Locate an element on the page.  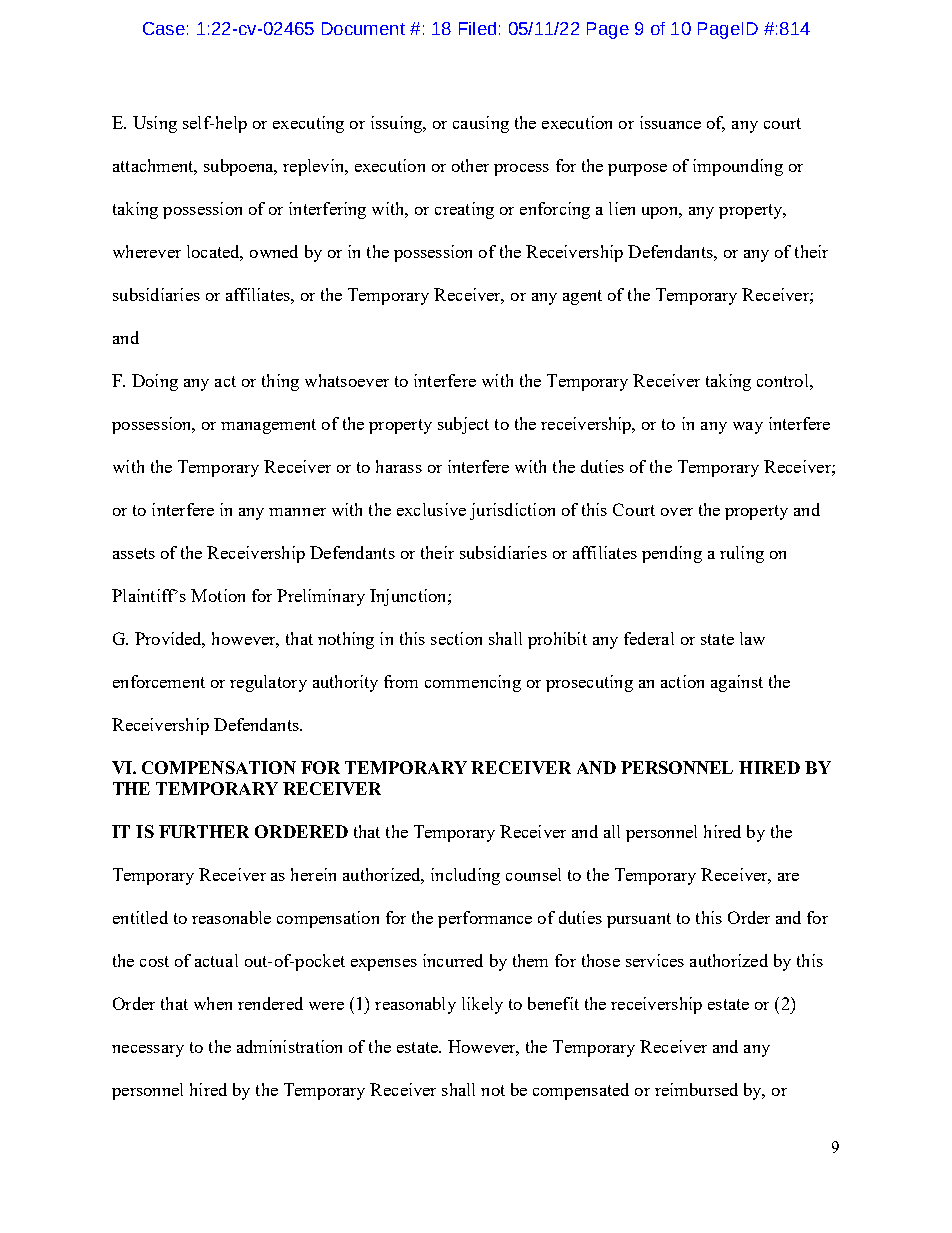
owned is located at coordinates (274, 251).
